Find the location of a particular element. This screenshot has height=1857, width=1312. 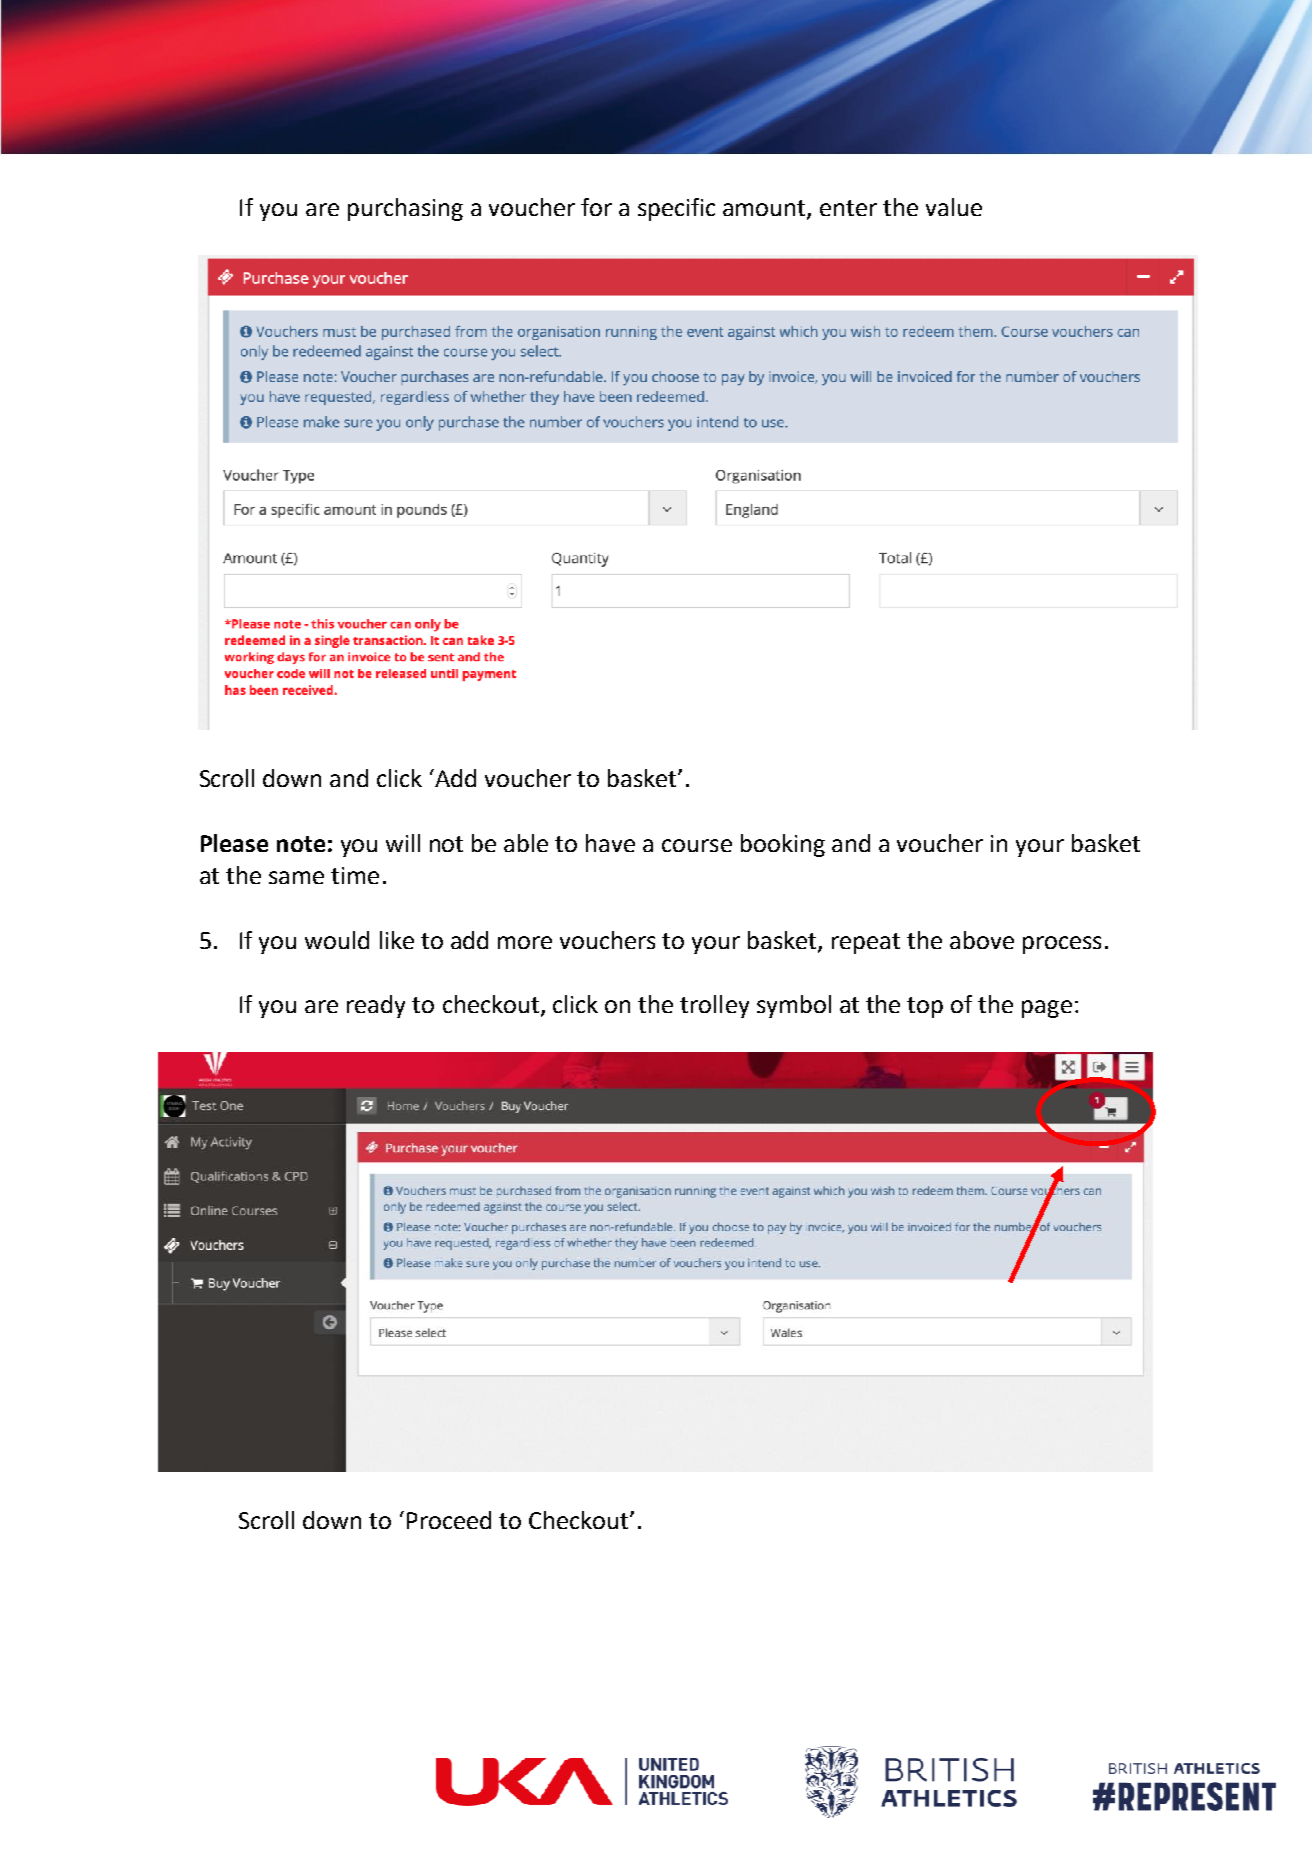

ready is located at coordinates (376, 1006).
